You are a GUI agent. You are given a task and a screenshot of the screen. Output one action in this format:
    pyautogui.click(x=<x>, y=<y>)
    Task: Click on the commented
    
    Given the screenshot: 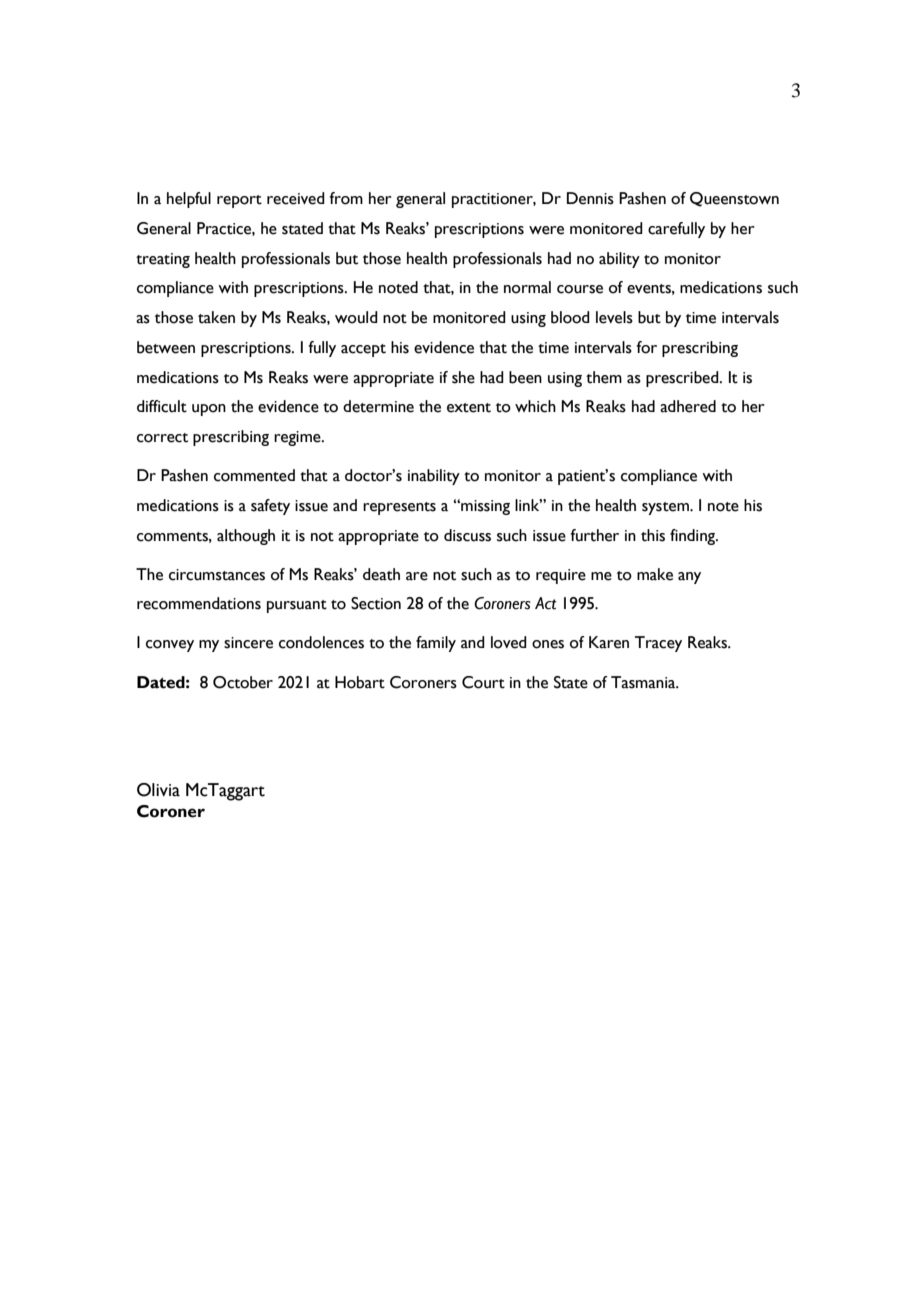 What is the action you would take?
    pyautogui.click(x=254, y=475)
